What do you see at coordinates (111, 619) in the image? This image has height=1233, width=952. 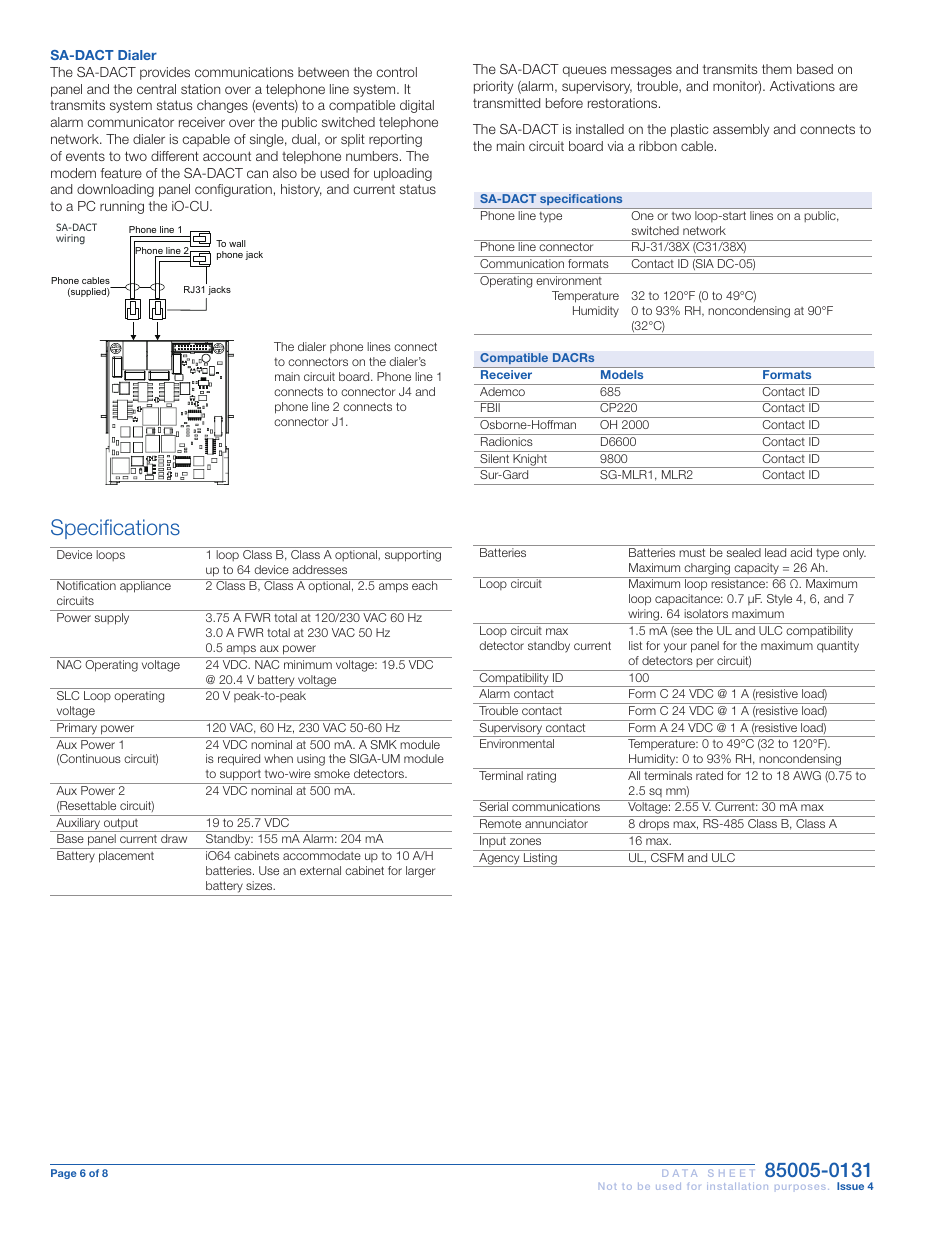 I see `supply` at bounding box center [111, 619].
